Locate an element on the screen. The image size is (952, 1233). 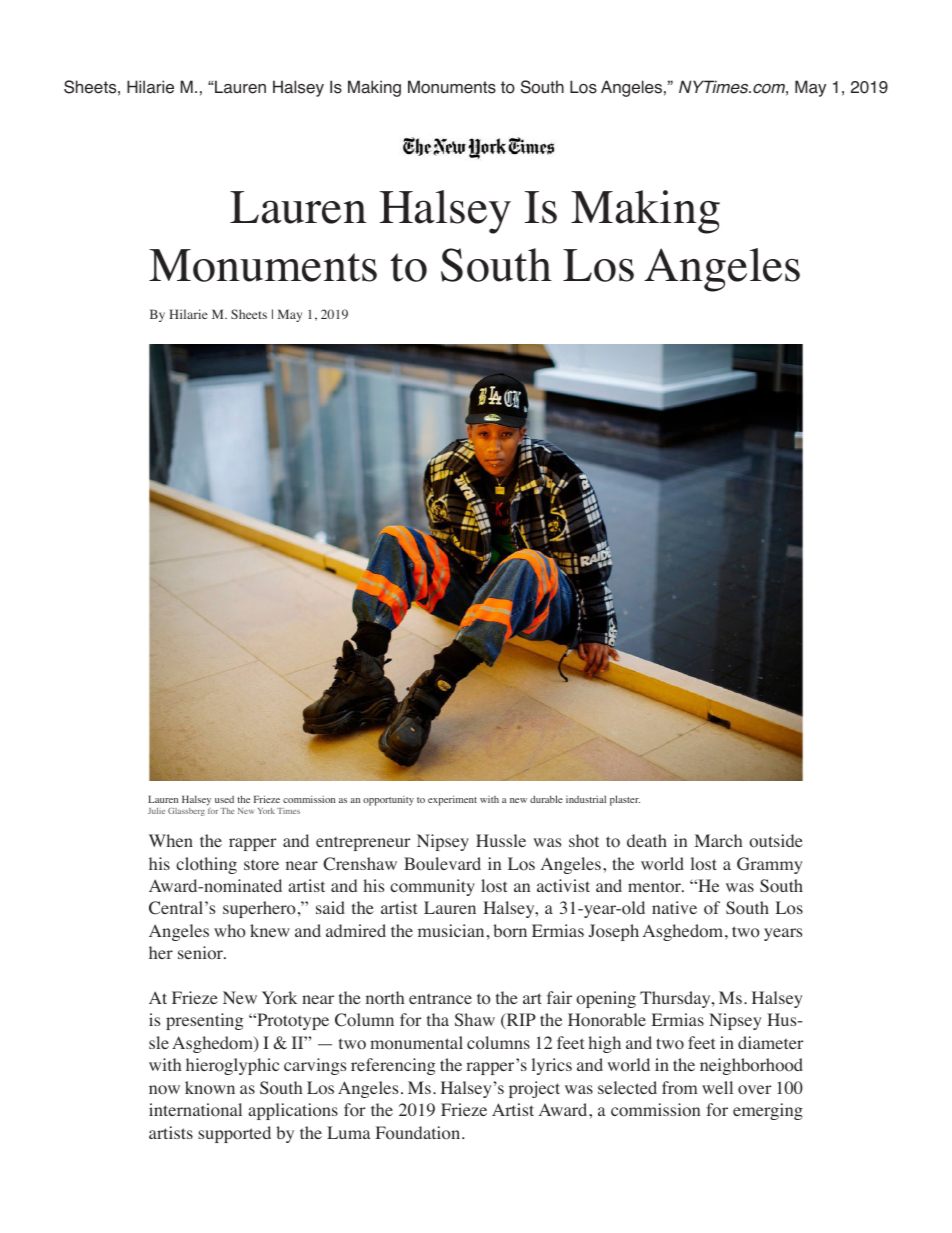
mentor is located at coordinates (655, 887).
